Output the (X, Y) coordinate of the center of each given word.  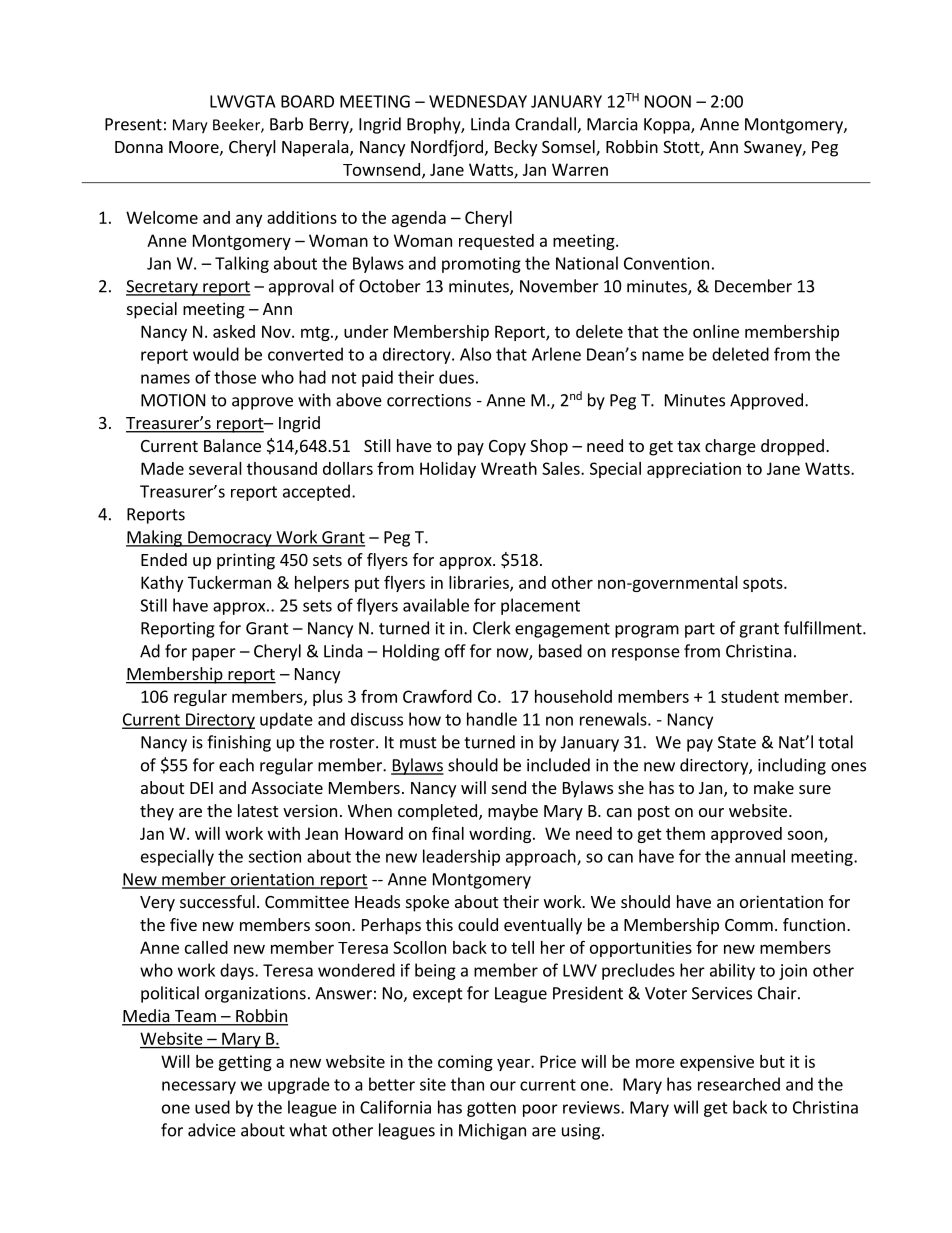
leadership (461, 857)
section (274, 856)
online (716, 331)
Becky (516, 148)
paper (214, 654)
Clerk (492, 628)
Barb (286, 124)
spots (764, 584)
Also (475, 354)
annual (760, 856)
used (212, 1107)
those (235, 377)
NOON (668, 101)
